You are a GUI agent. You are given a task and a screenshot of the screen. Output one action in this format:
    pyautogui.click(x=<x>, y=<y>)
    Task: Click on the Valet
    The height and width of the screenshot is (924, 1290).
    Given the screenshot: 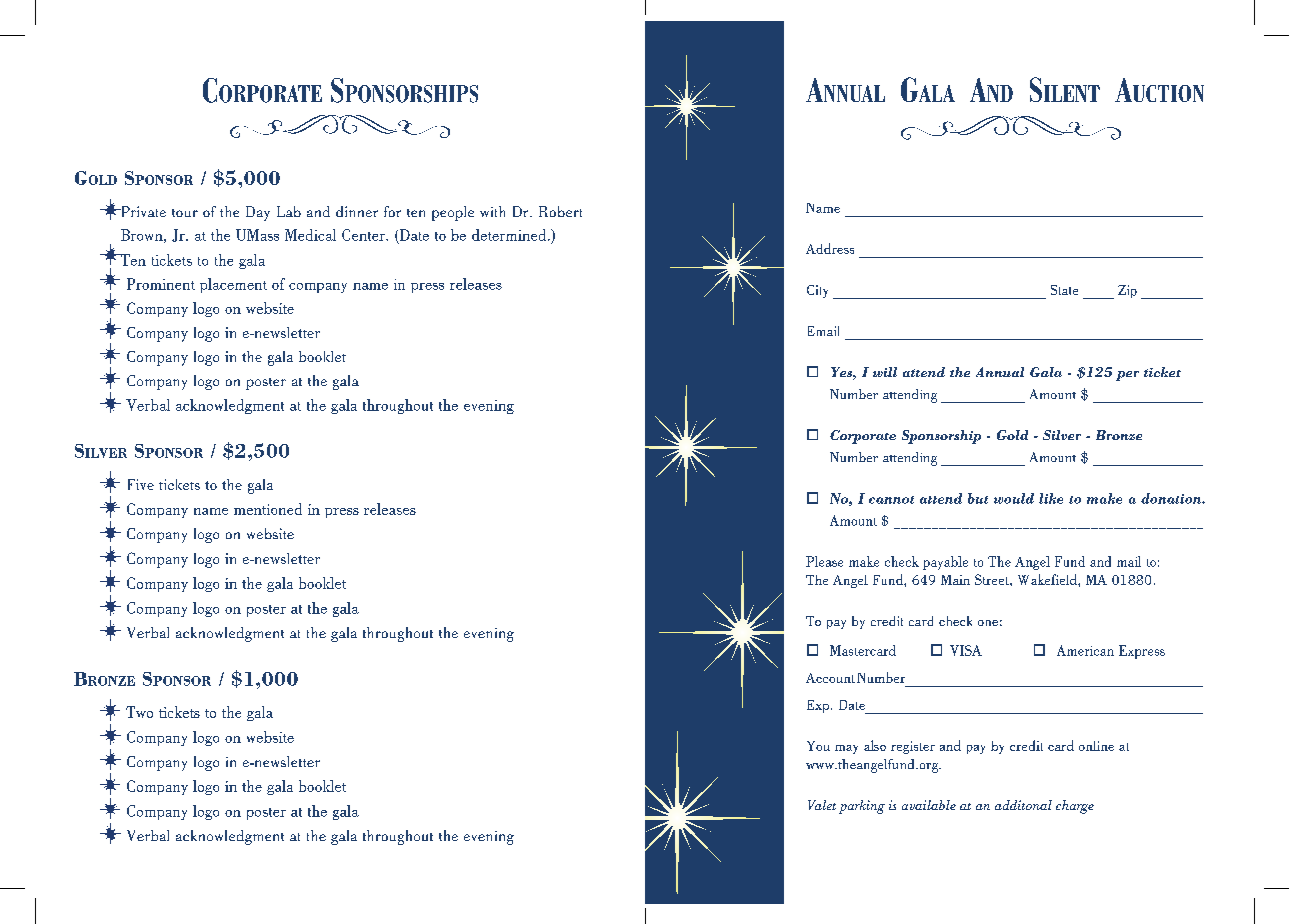 What is the action you would take?
    pyautogui.click(x=822, y=805)
